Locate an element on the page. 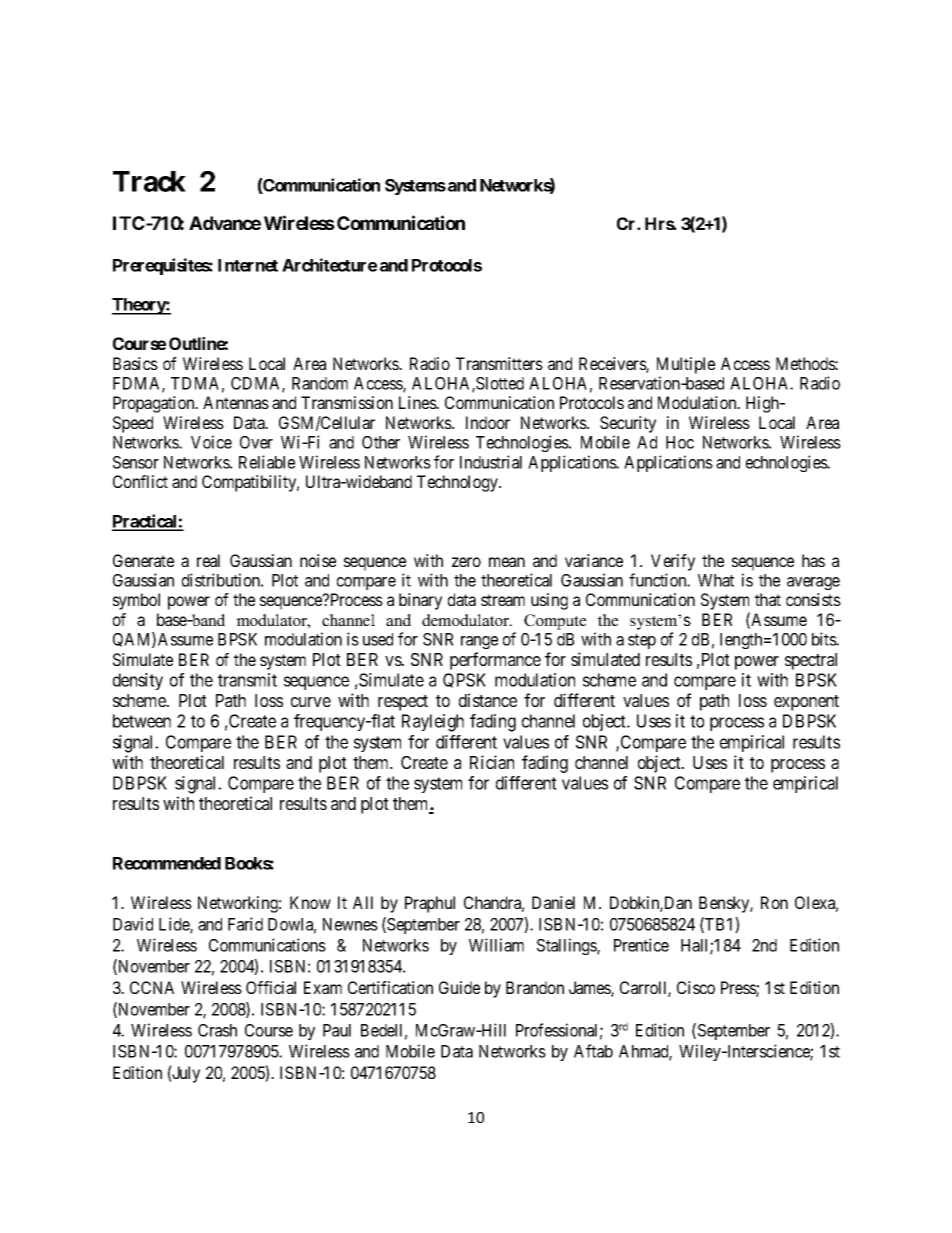  Internet is located at coordinates (248, 265).
